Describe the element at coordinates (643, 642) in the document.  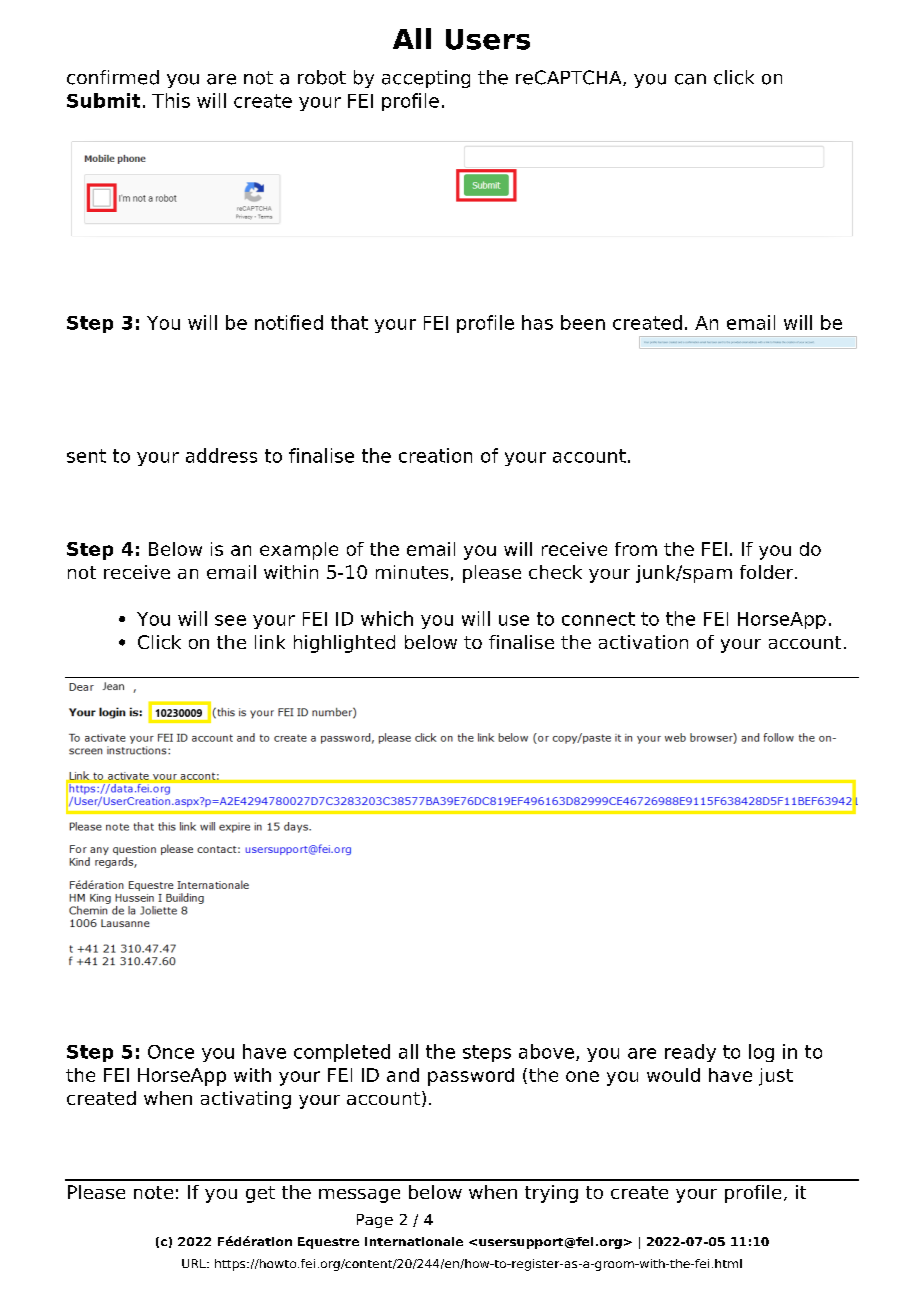
I see `activation` at that location.
